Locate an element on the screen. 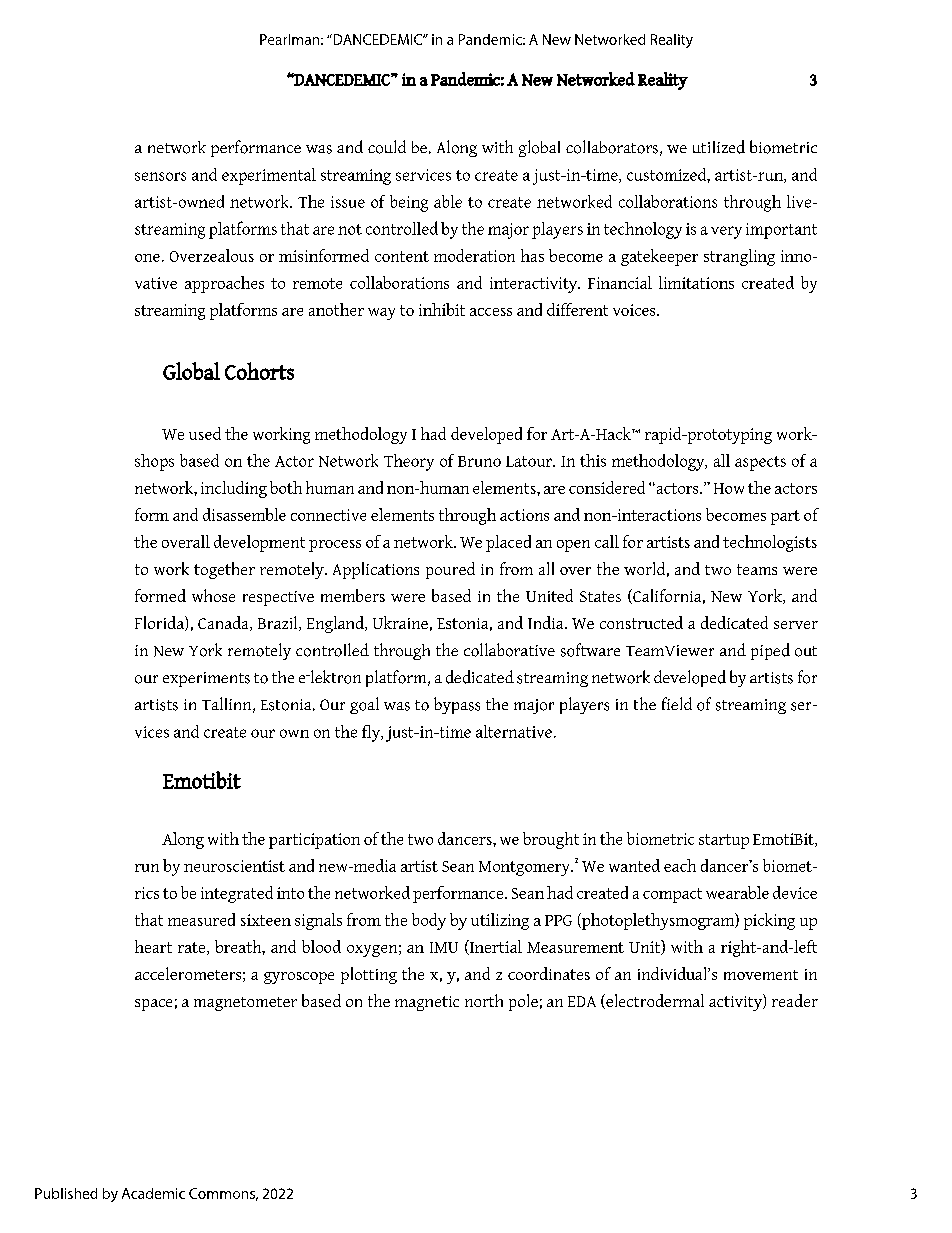  Academic is located at coordinates (153, 1193).
